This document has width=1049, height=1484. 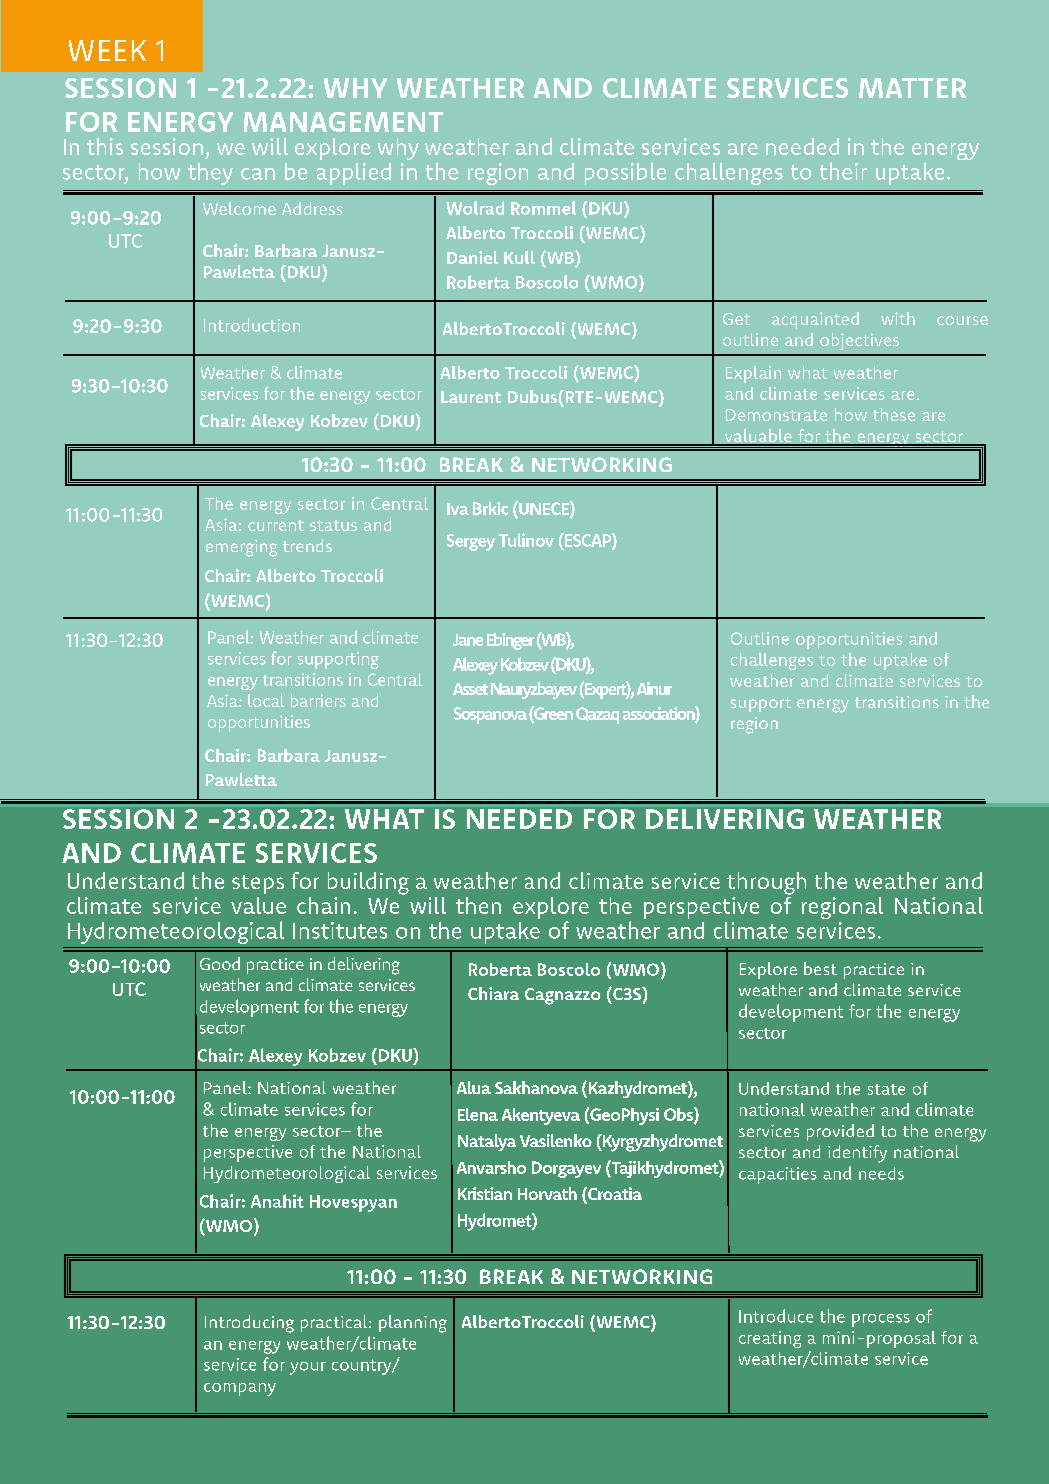 I want to click on Good, so click(x=220, y=963).
